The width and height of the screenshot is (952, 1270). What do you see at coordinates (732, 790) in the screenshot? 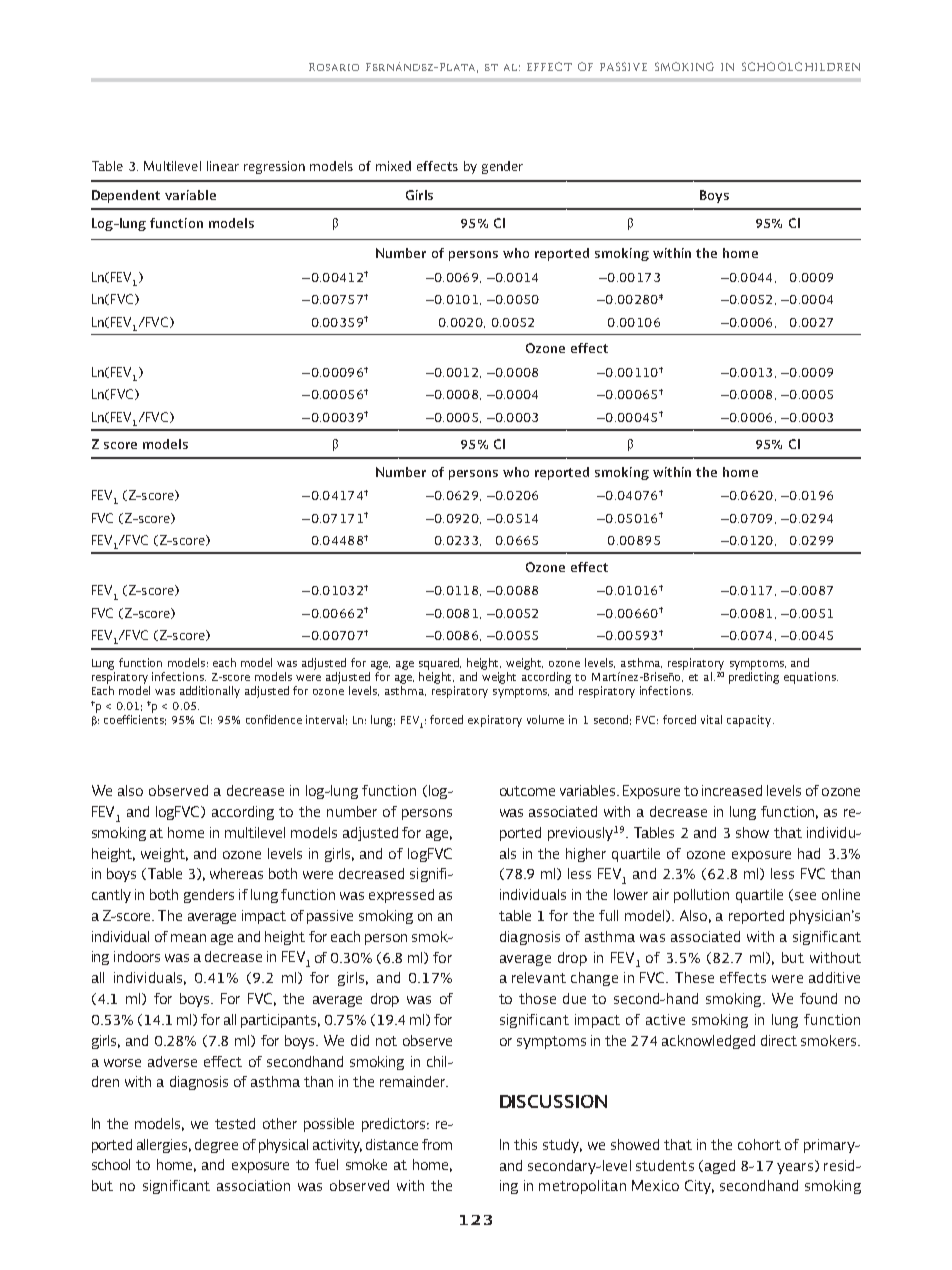
I see `increased` at bounding box center [732, 790].
